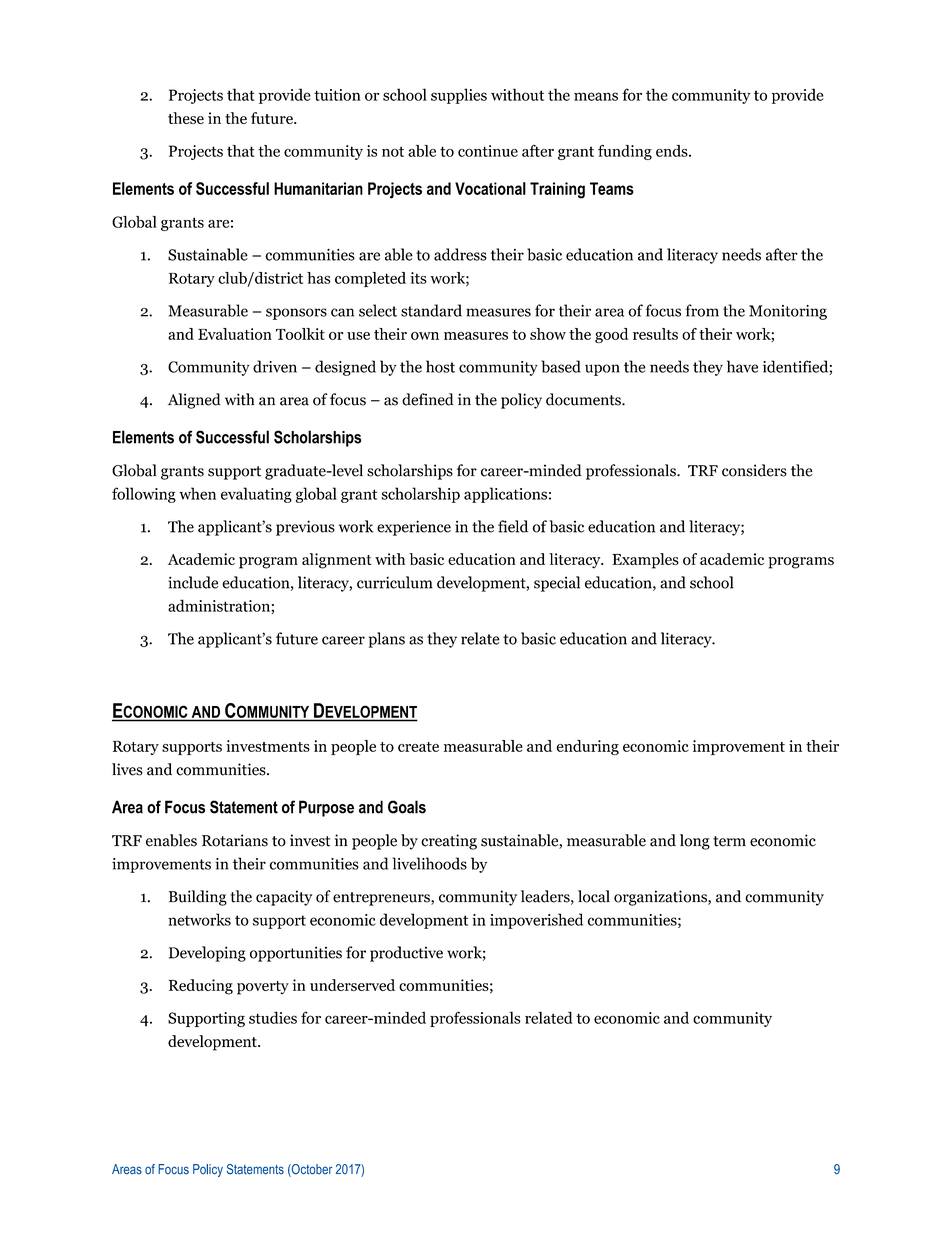  What do you see at coordinates (661, 898) in the page?
I see `organizations` at bounding box center [661, 898].
